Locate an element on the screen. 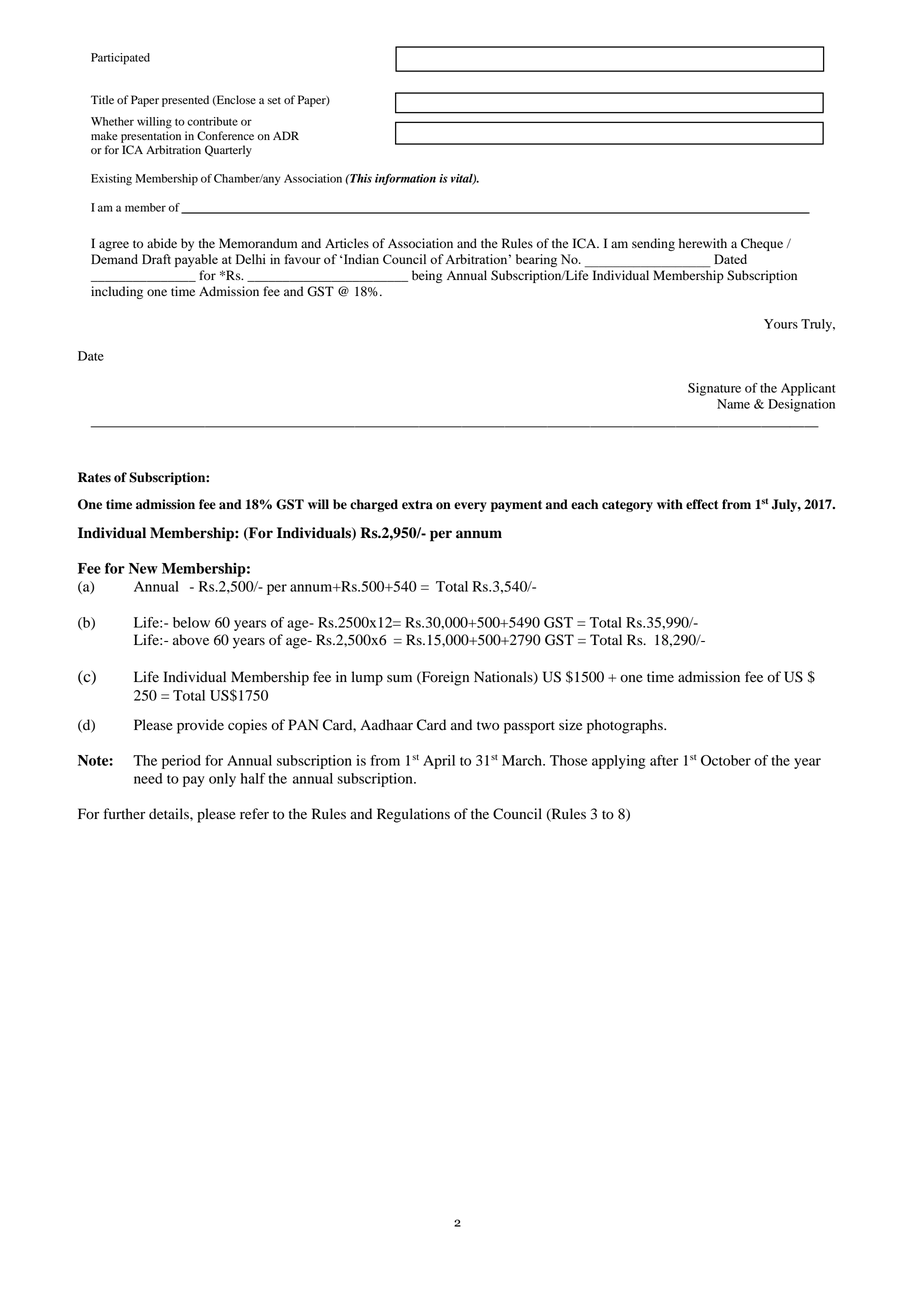 The width and height of the screenshot is (924, 1307). details is located at coordinates (170, 814).
